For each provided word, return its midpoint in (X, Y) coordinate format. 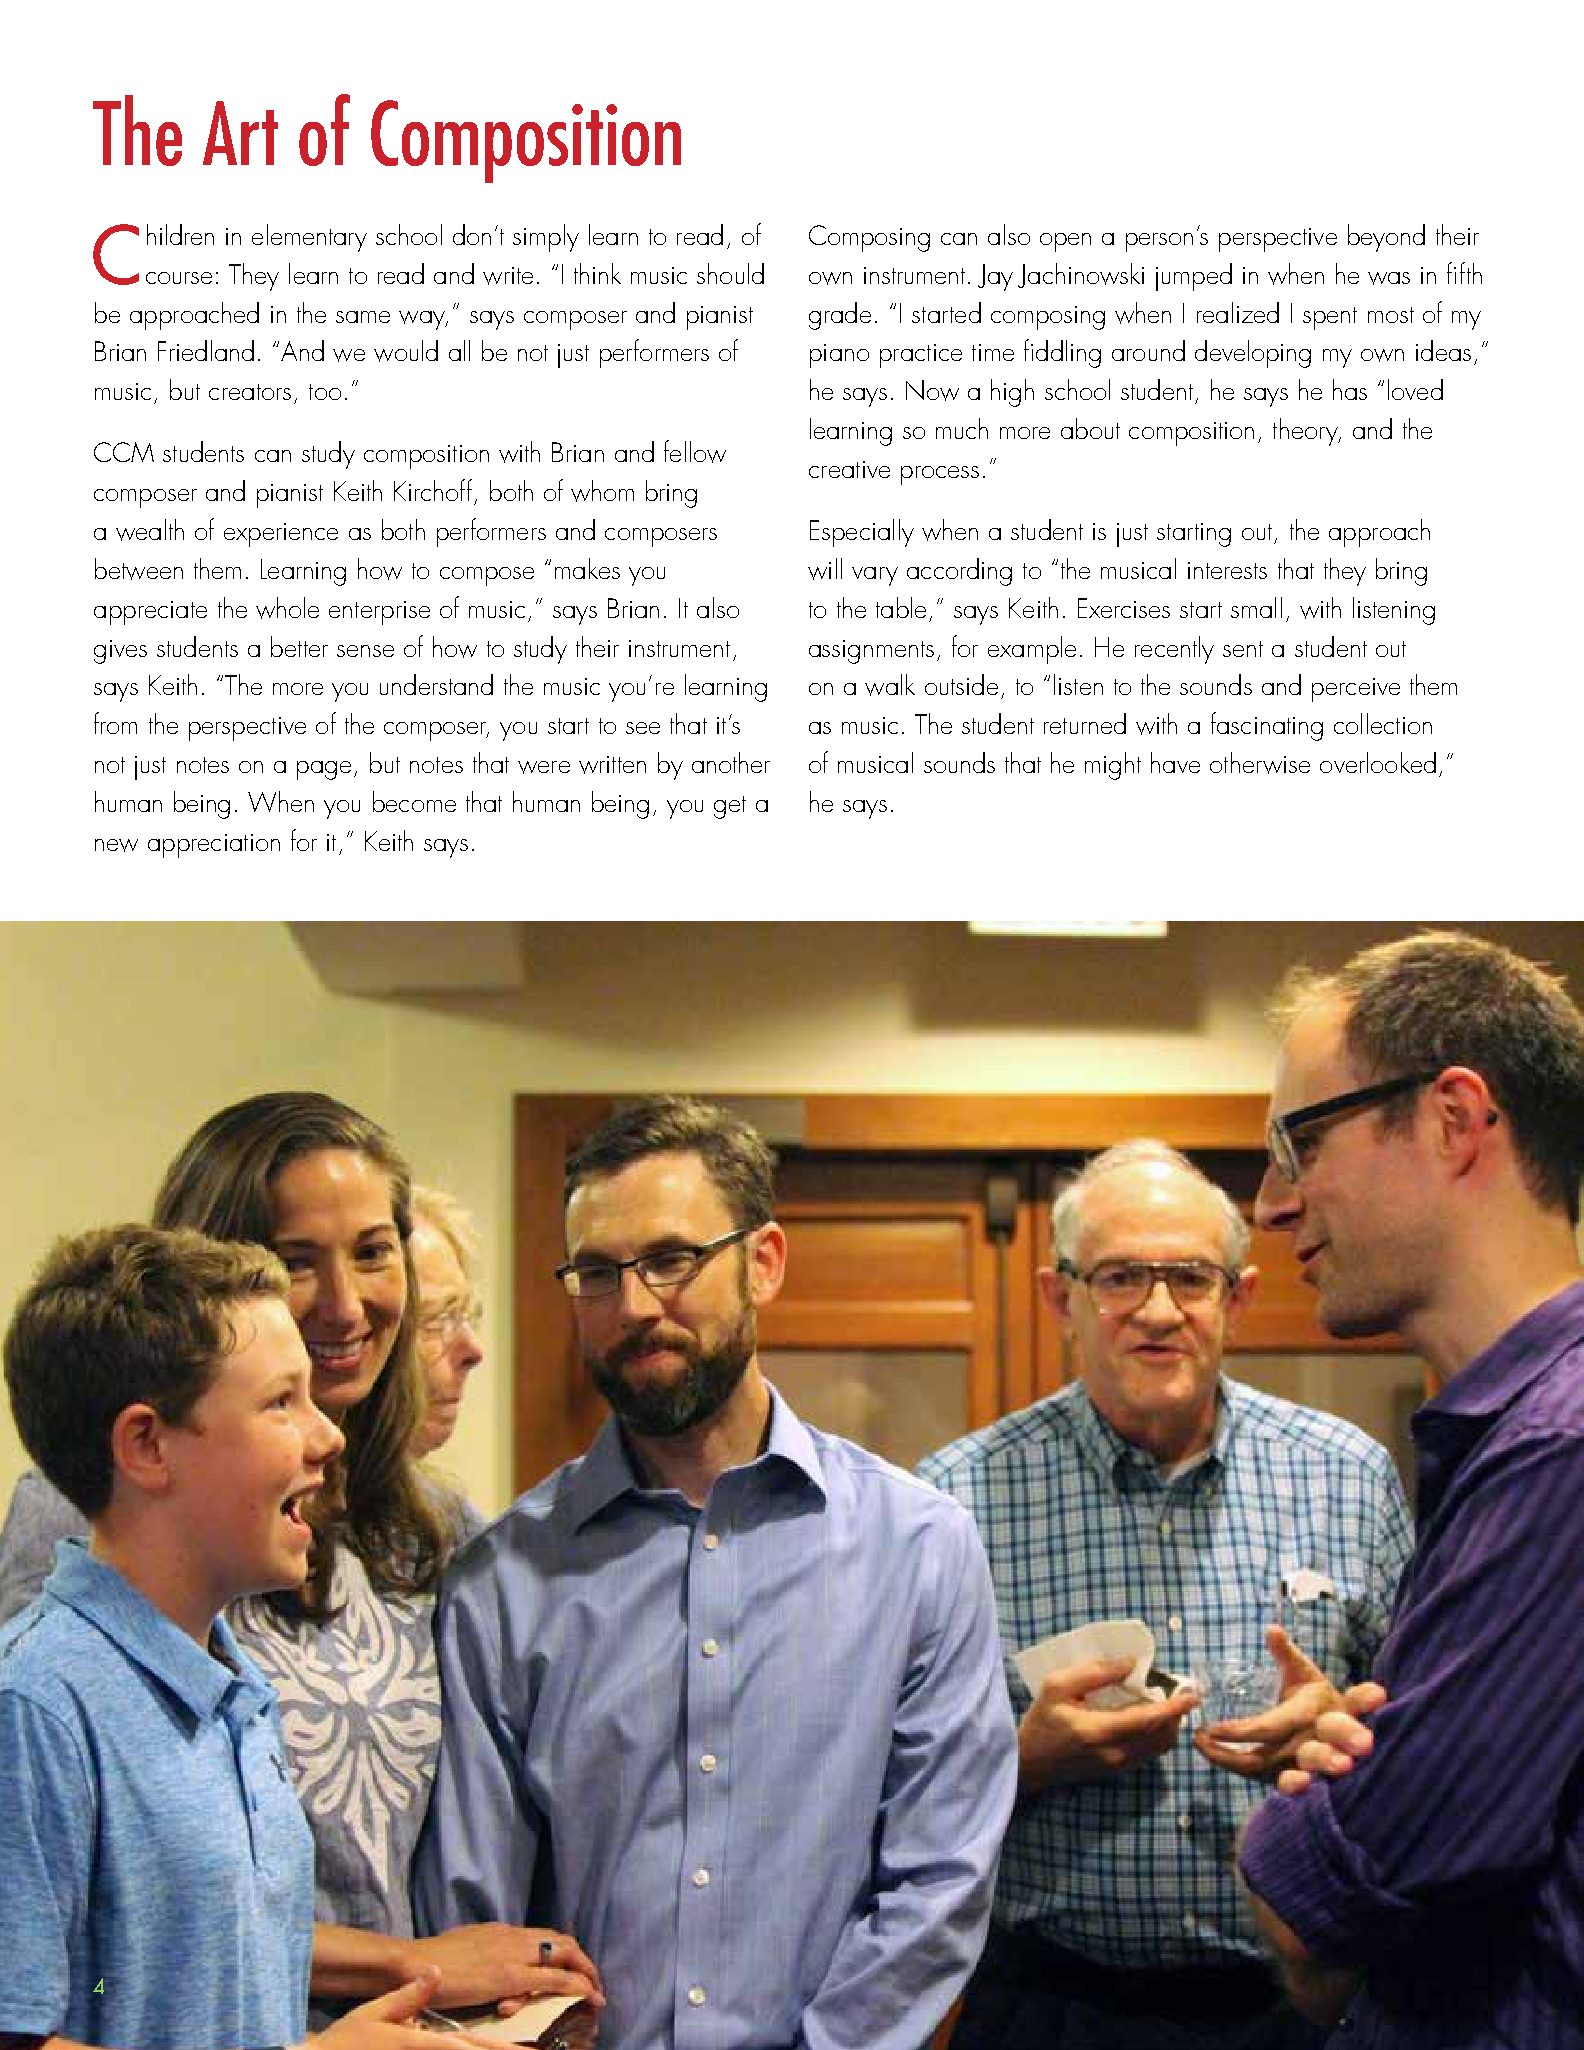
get (730, 807)
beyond (1386, 238)
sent (1243, 649)
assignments (871, 652)
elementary (309, 238)
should (730, 273)
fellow (695, 451)
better (299, 646)
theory (1306, 432)
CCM (124, 452)
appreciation (214, 846)
